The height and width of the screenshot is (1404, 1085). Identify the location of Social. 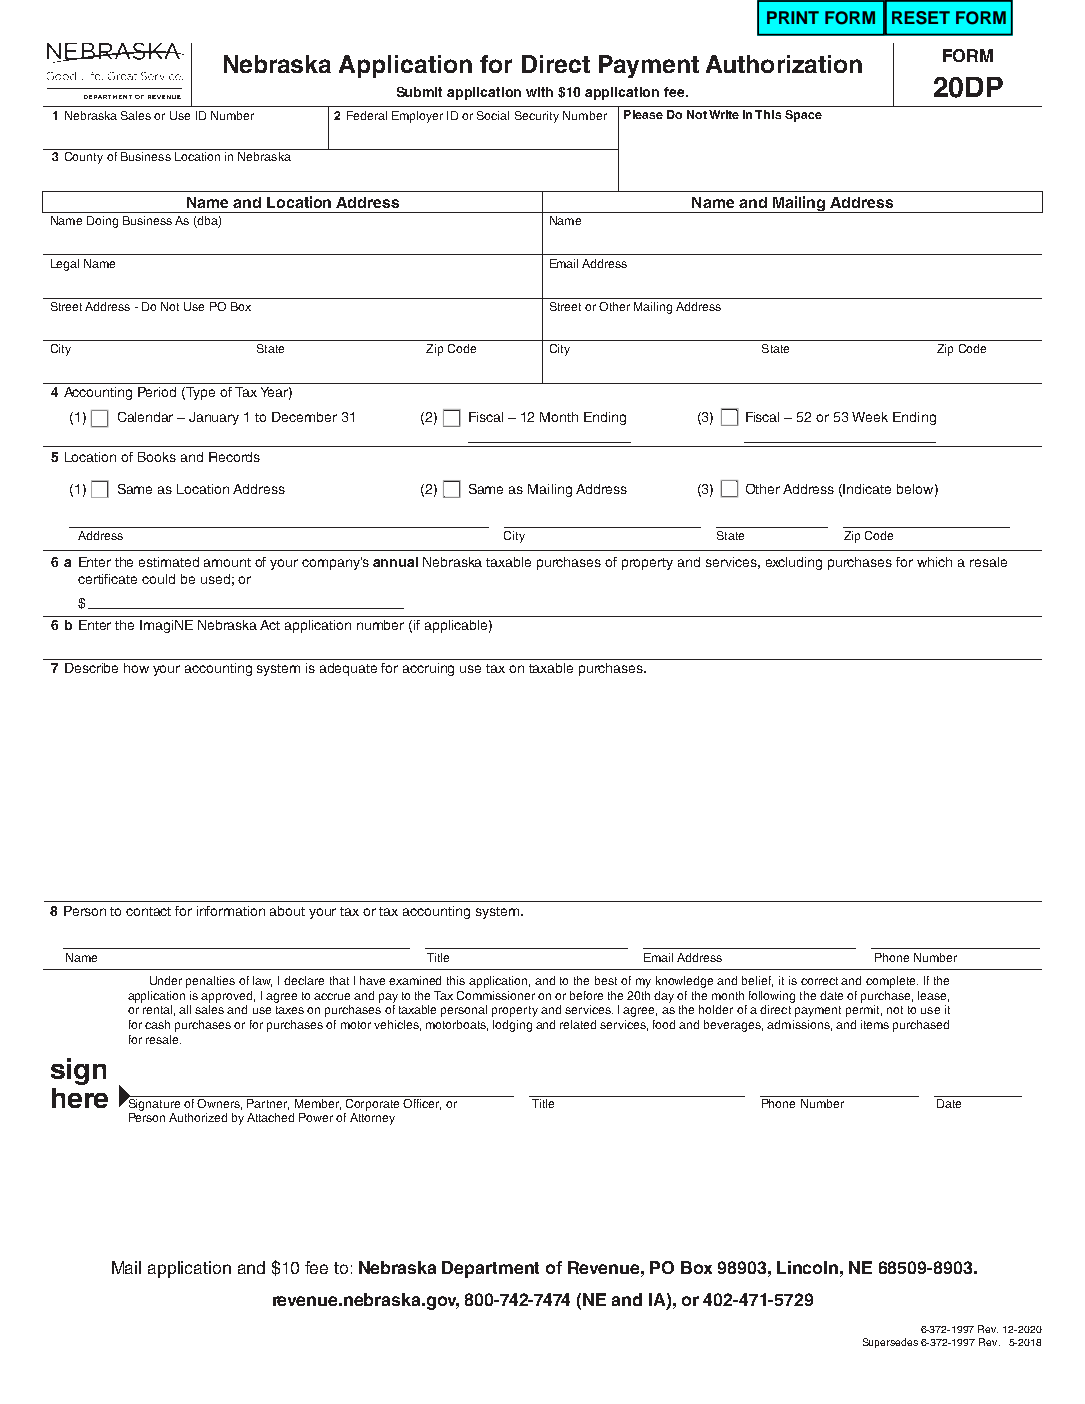
(493, 115).
